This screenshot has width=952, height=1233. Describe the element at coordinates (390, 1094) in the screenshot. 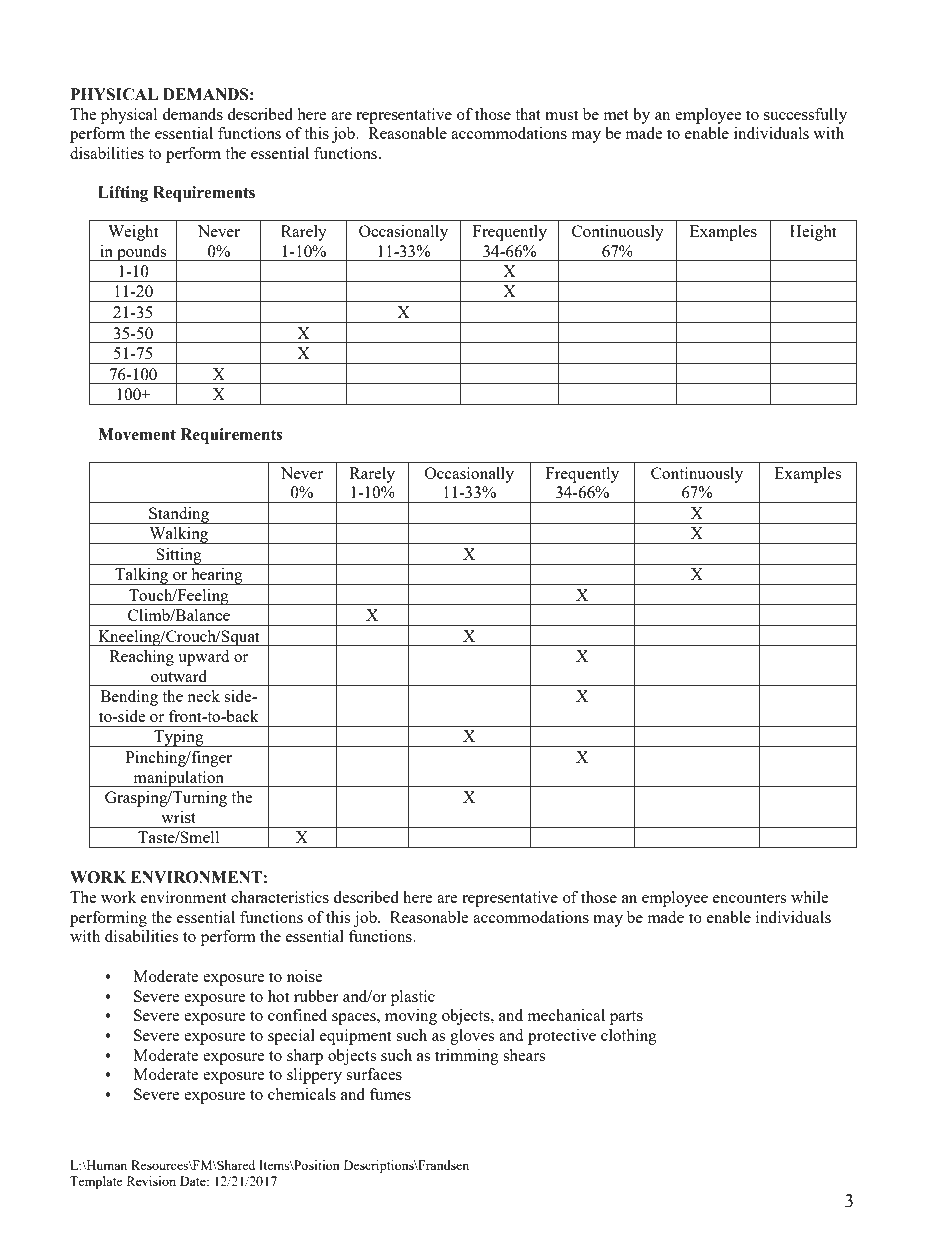

I see `fumes` at that location.
